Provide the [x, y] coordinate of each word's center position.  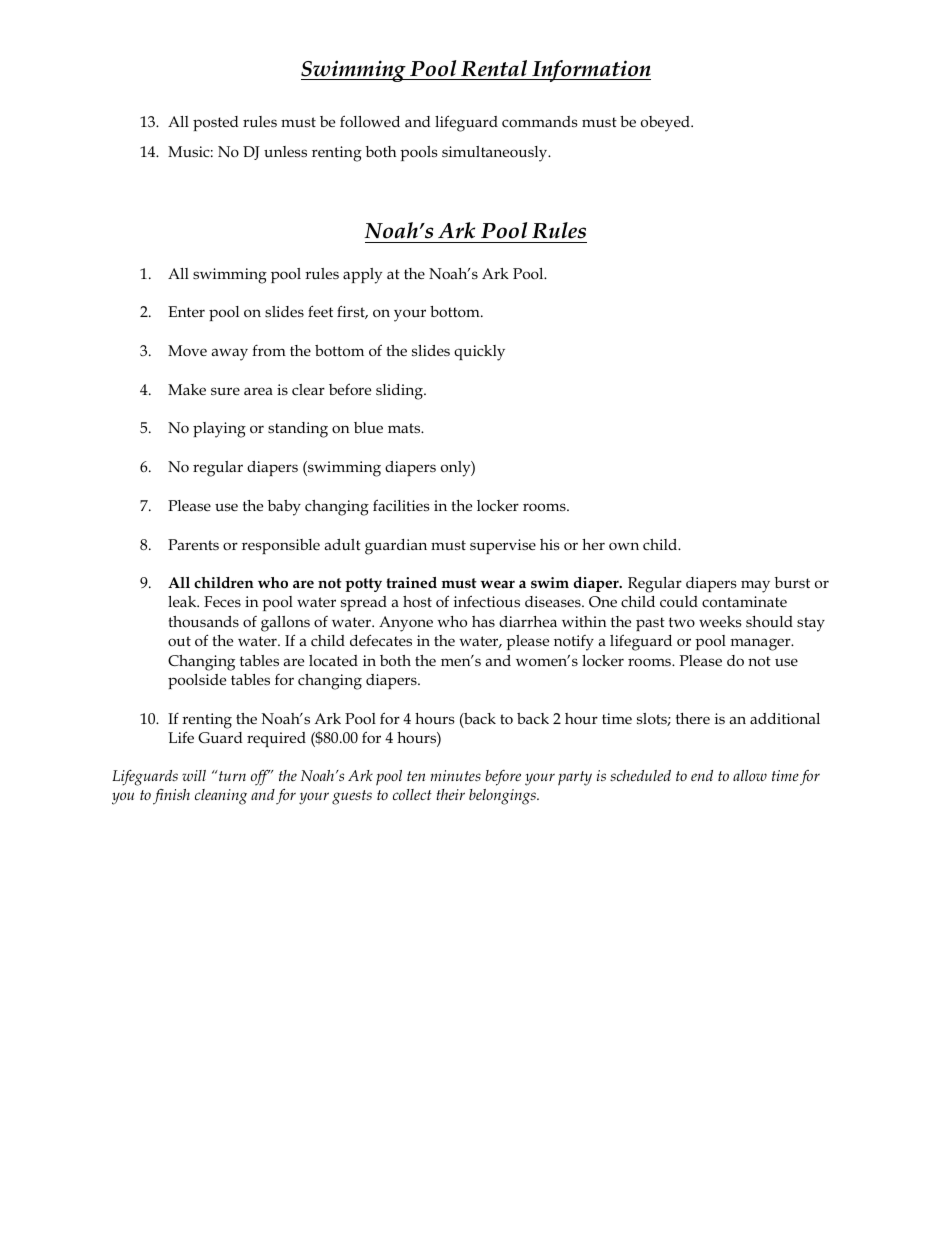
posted [216, 123]
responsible [281, 546]
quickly [479, 353]
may [755, 586]
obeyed [666, 124]
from [269, 350]
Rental [494, 68]
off [261, 777]
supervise [503, 546]
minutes [456, 775]
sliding [400, 392]
